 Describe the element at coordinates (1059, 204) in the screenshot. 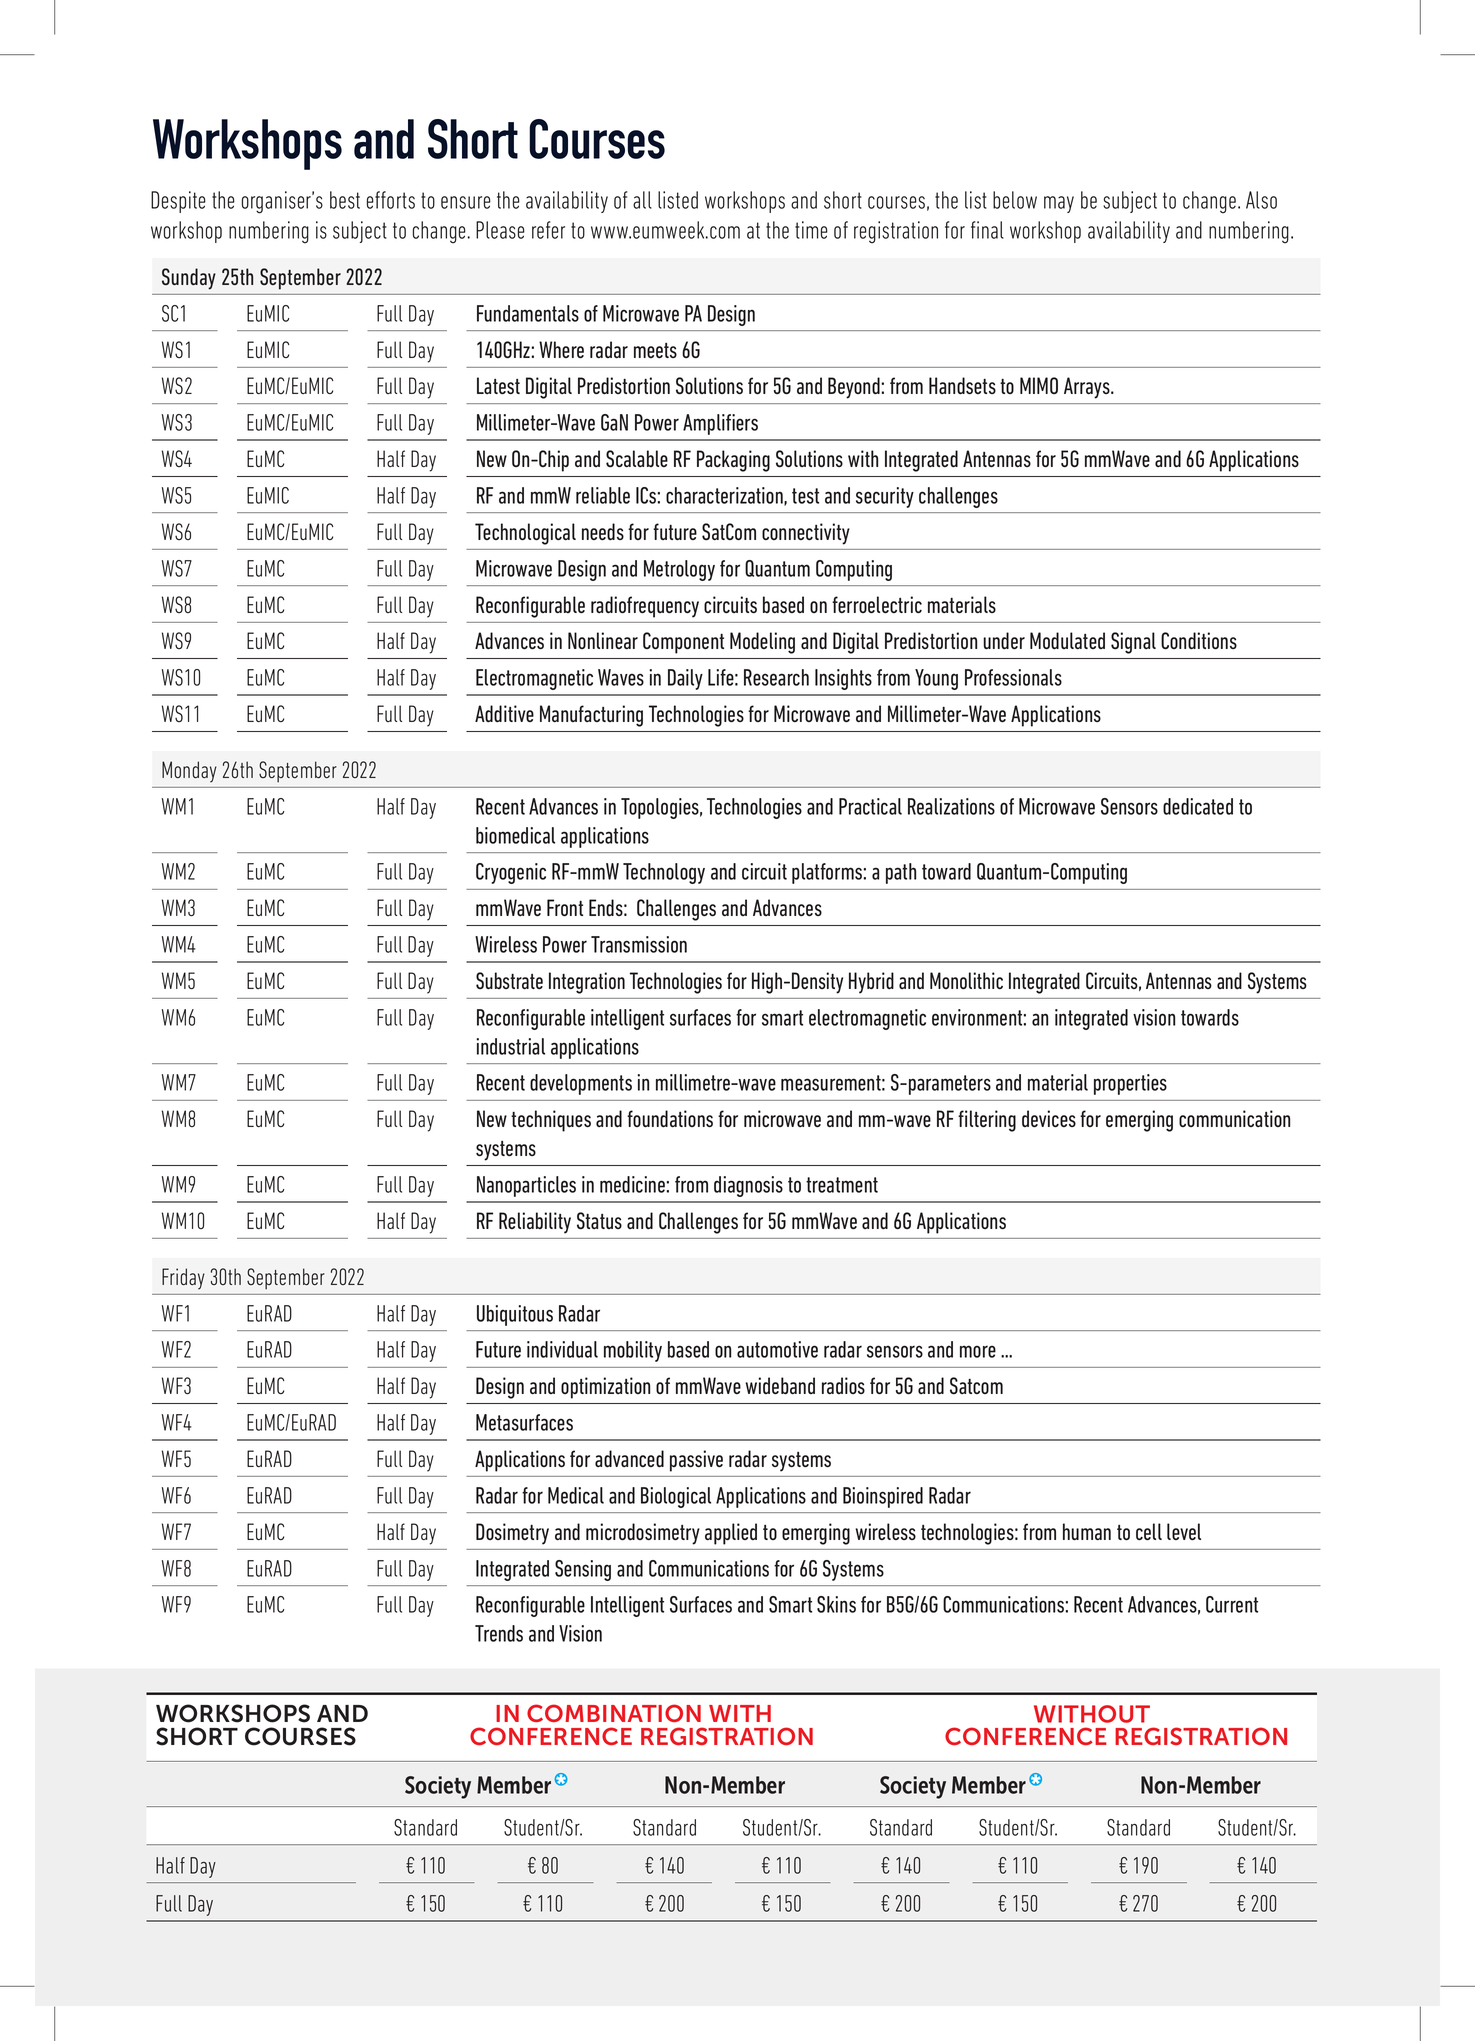

I see `may` at that location.
